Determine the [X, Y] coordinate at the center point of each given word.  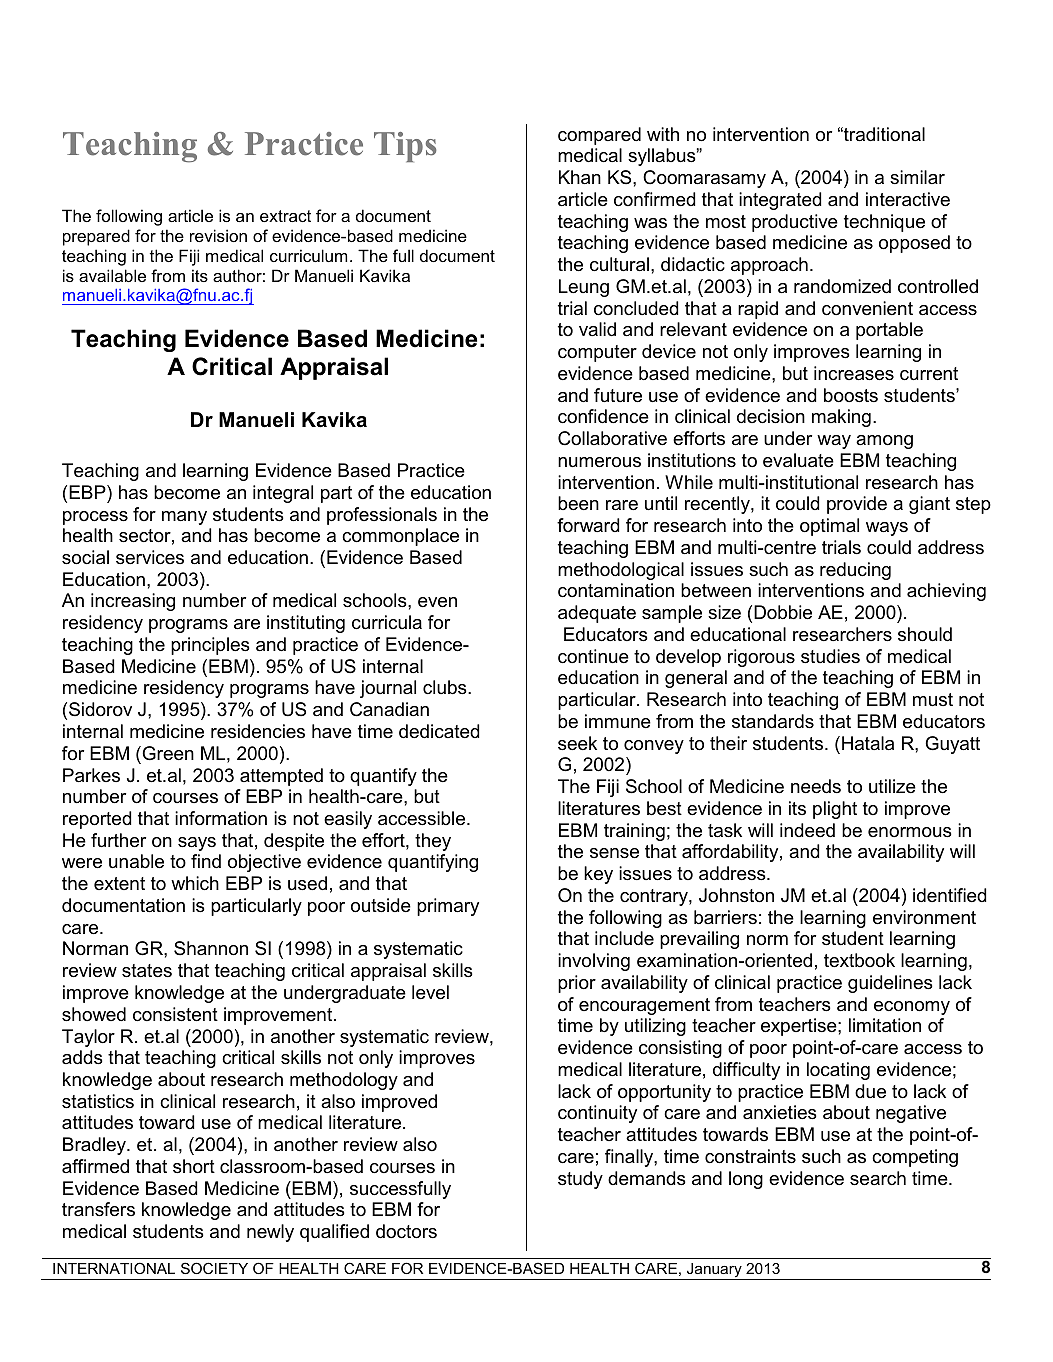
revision [218, 235]
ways [887, 529]
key [598, 875]
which [195, 883]
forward [588, 525]
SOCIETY [214, 1268]
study [580, 1180]
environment [924, 917]
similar [917, 177]
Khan [580, 177]
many [184, 518]
